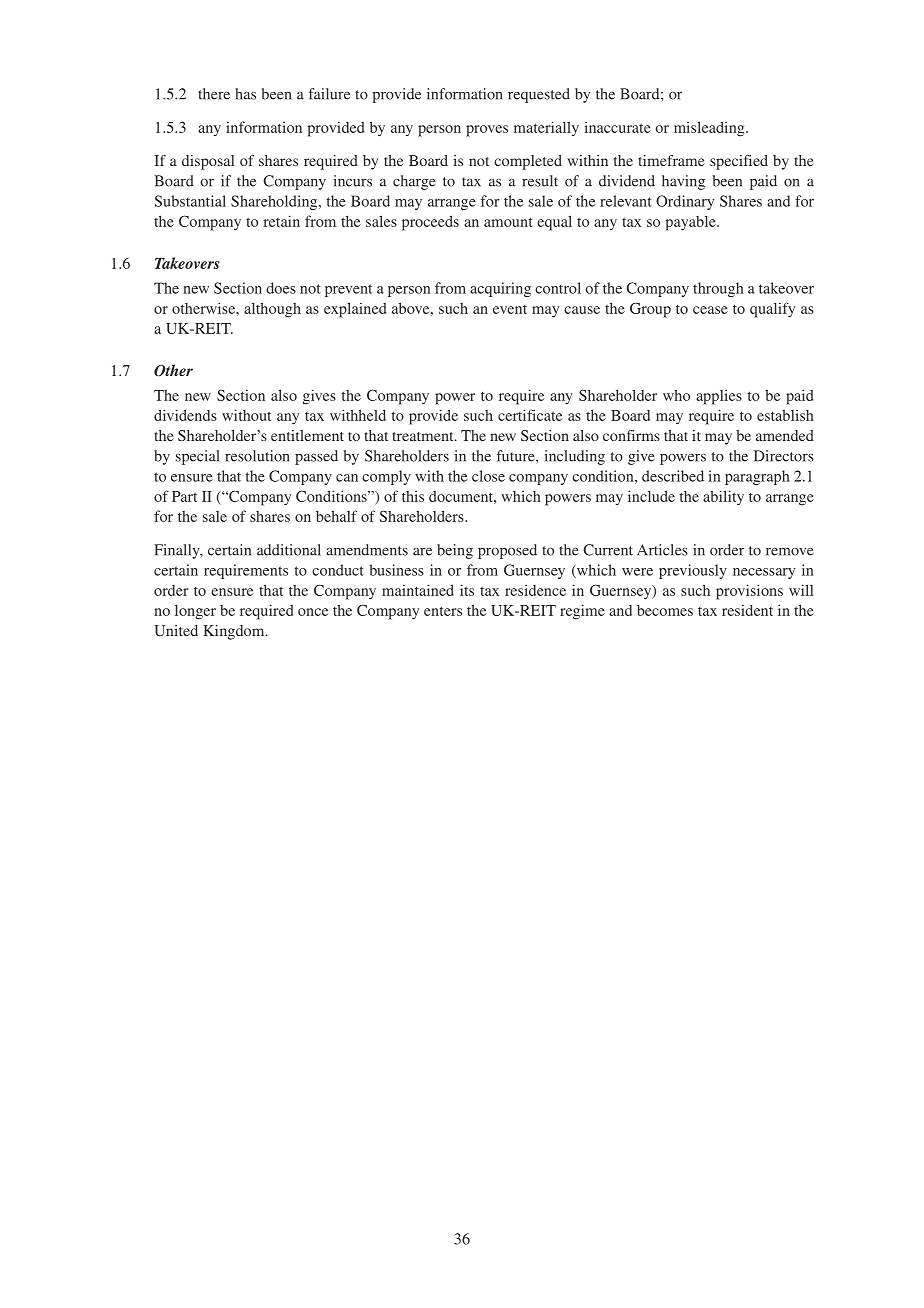  What do you see at coordinates (245, 94) in the image?
I see `has` at bounding box center [245, 94].
